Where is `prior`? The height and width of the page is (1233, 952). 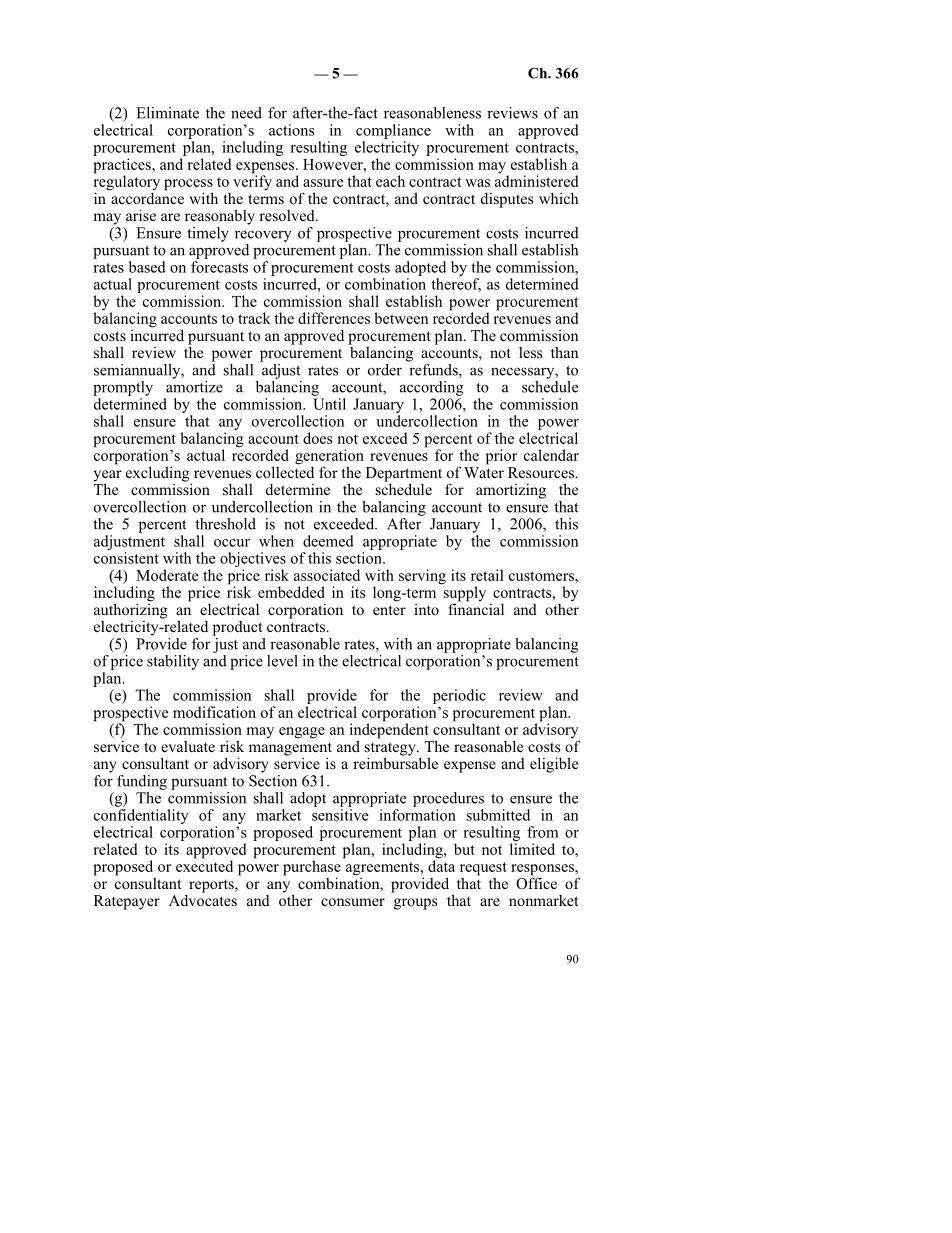
prior is located at coordinates (501, 457).
